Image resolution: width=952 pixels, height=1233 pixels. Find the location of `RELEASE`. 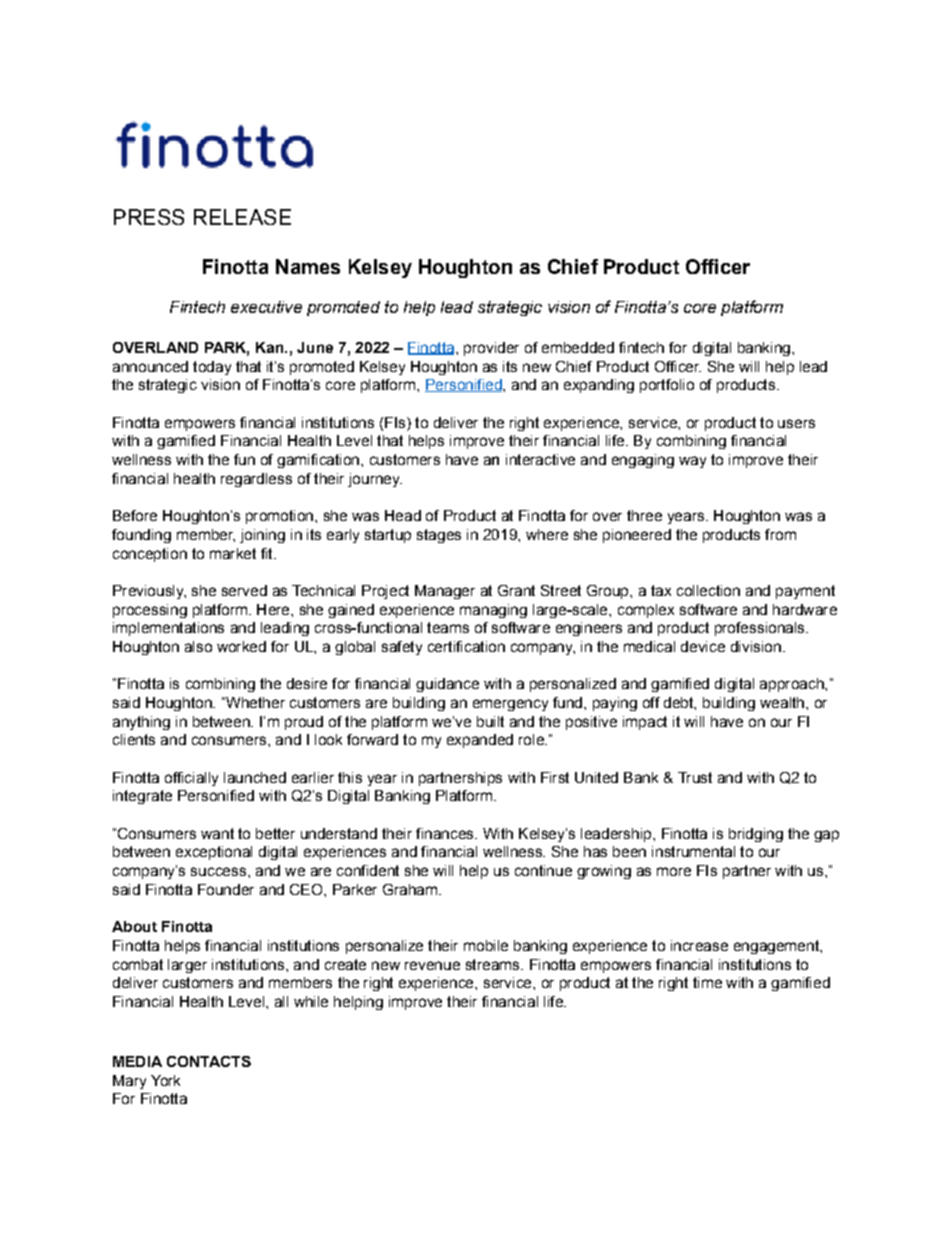

RELEASE is located at coordinates (242, 217).
